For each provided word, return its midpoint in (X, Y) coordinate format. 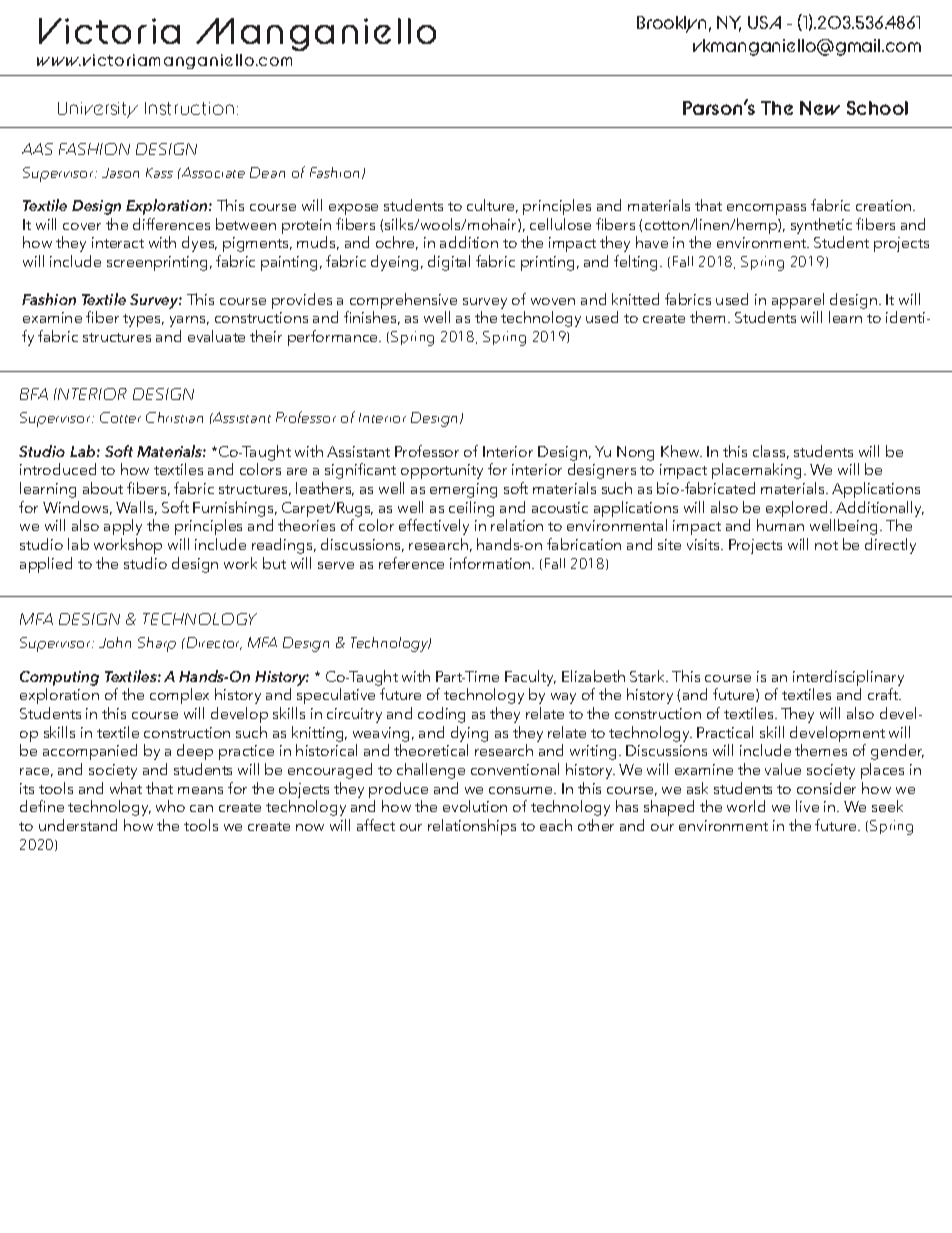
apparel (798, 301)
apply (123, 527)
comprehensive (403, 301)
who (170, 806)
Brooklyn (671, 24)
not (826, 545)
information (491, 563)
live (807, 806)
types (143, 320)
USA (764, 22)
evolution (475, 806)
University (98, 110)
